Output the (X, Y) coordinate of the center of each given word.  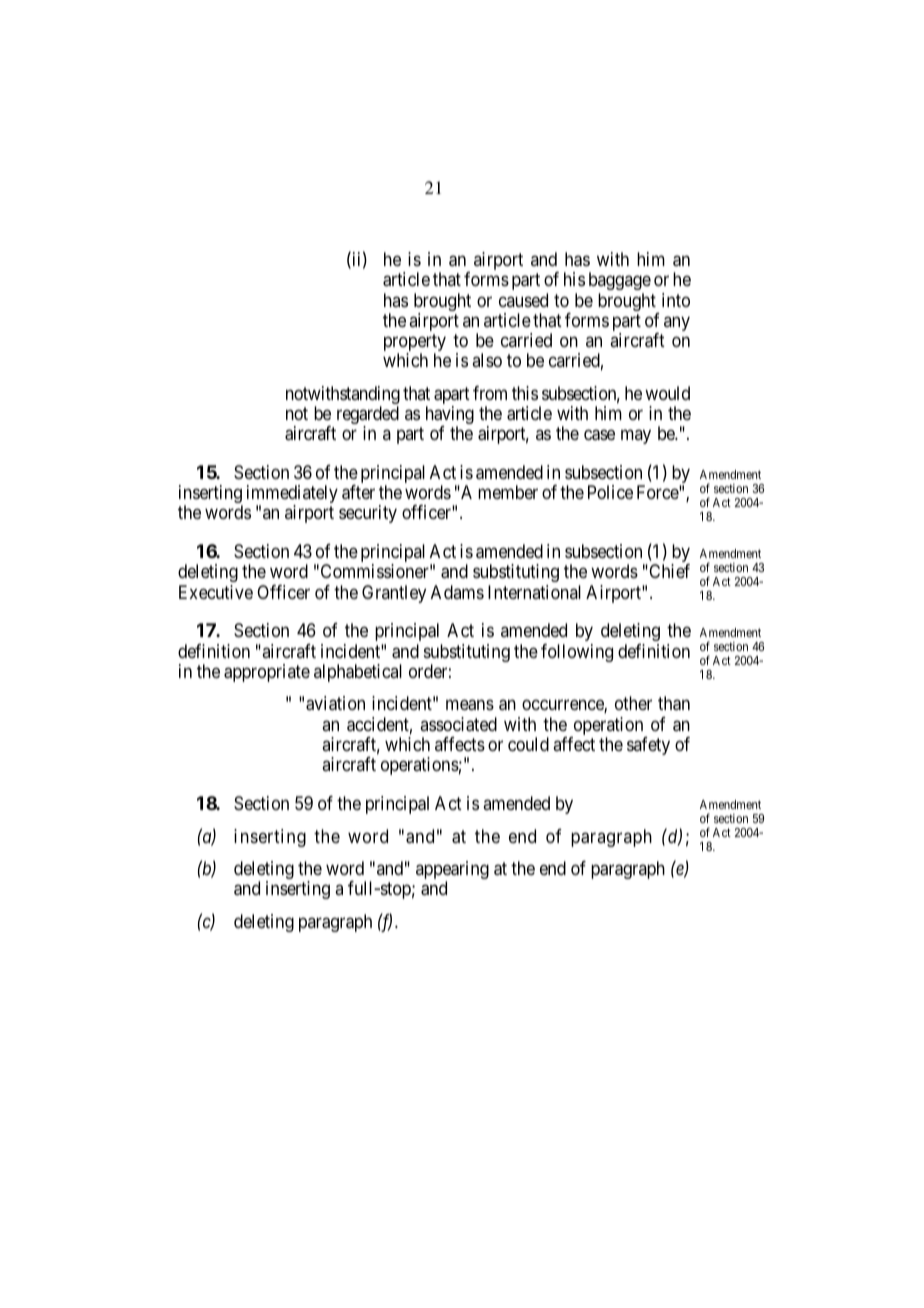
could (528, 744)
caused (523, 300)
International (534, 592)
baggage (620, 281)
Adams (457, 592)
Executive (216, 592)
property (415, 344)
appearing (452, 871)
